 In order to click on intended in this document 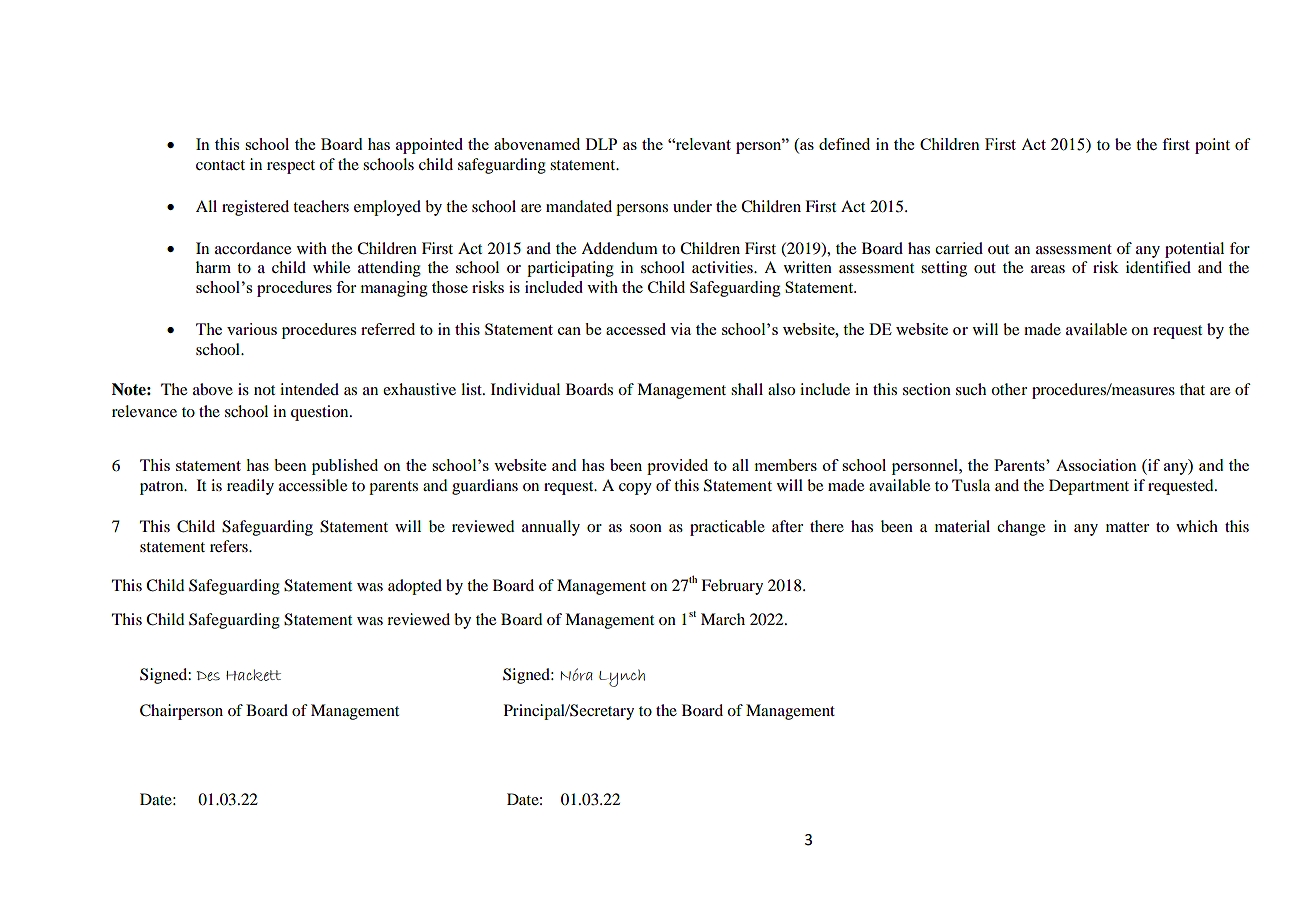, I will do `click(309, 389)`.
